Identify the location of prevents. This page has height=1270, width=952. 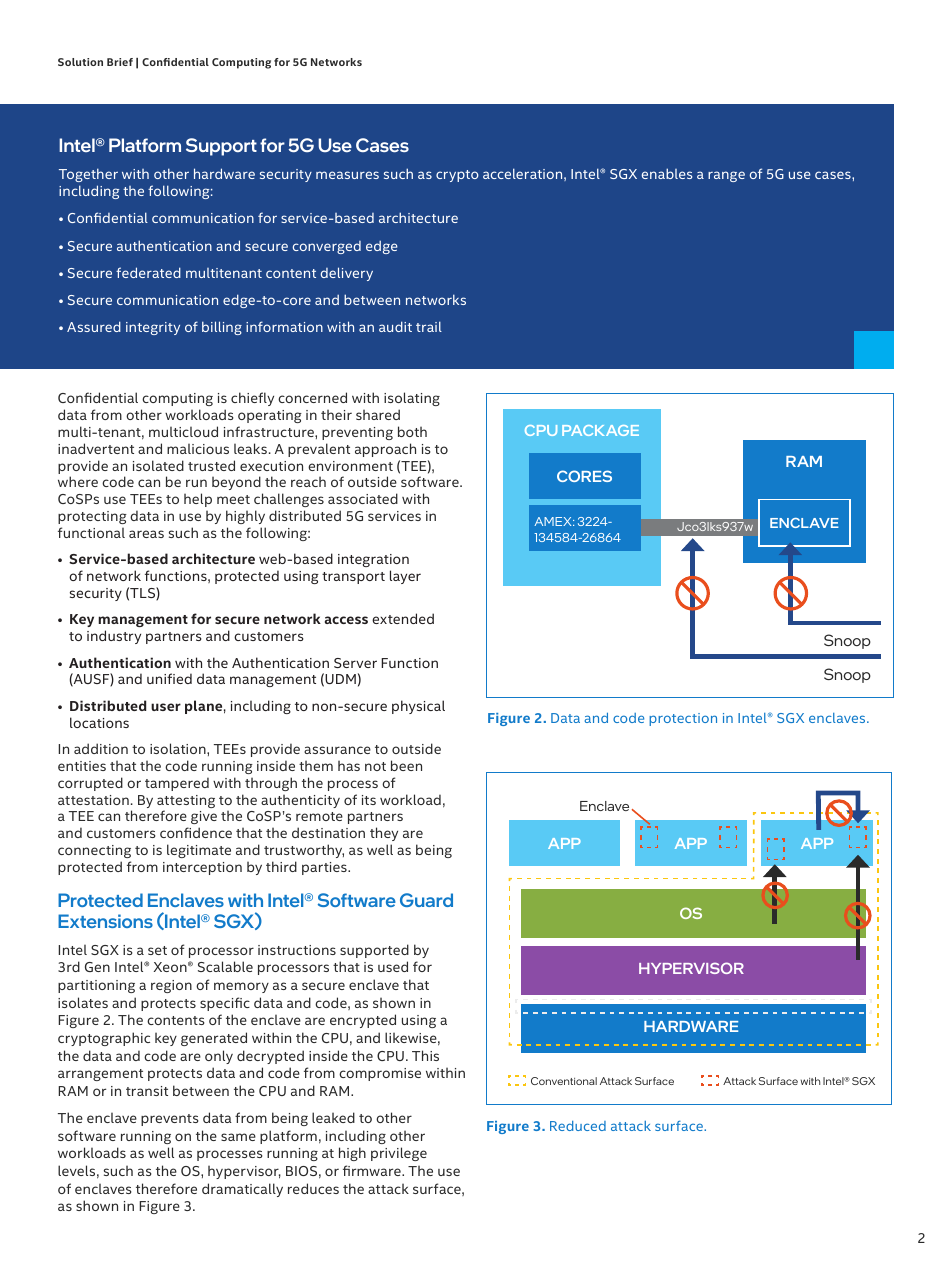
(170, 1120).
